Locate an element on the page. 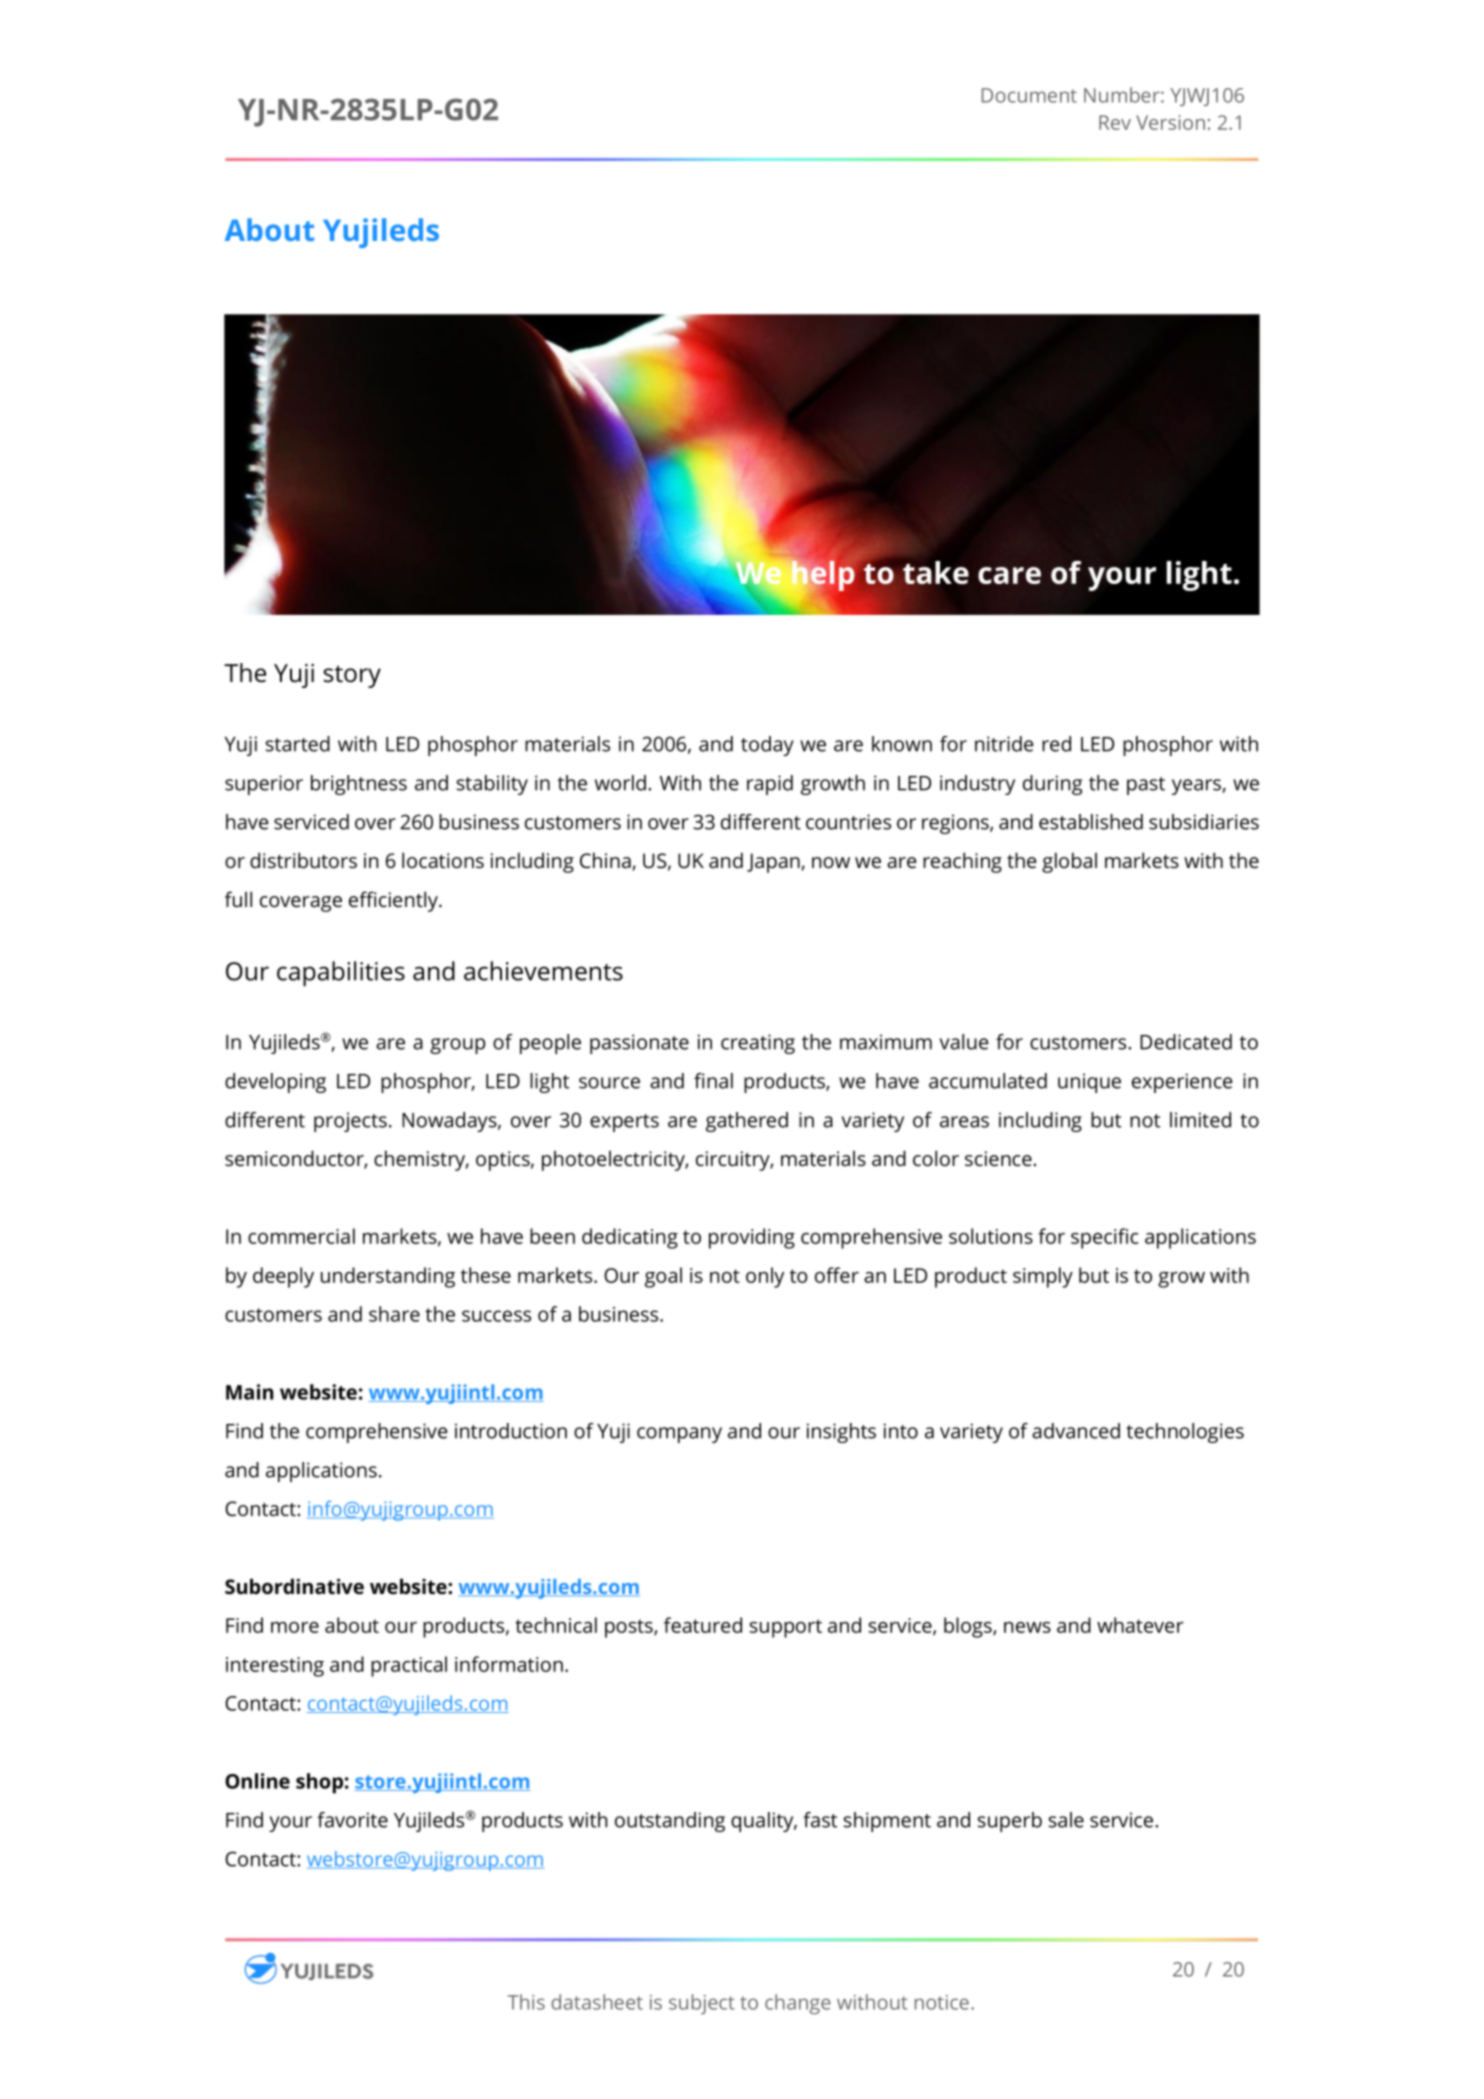  subject is located at coordinates (702, 2004).
